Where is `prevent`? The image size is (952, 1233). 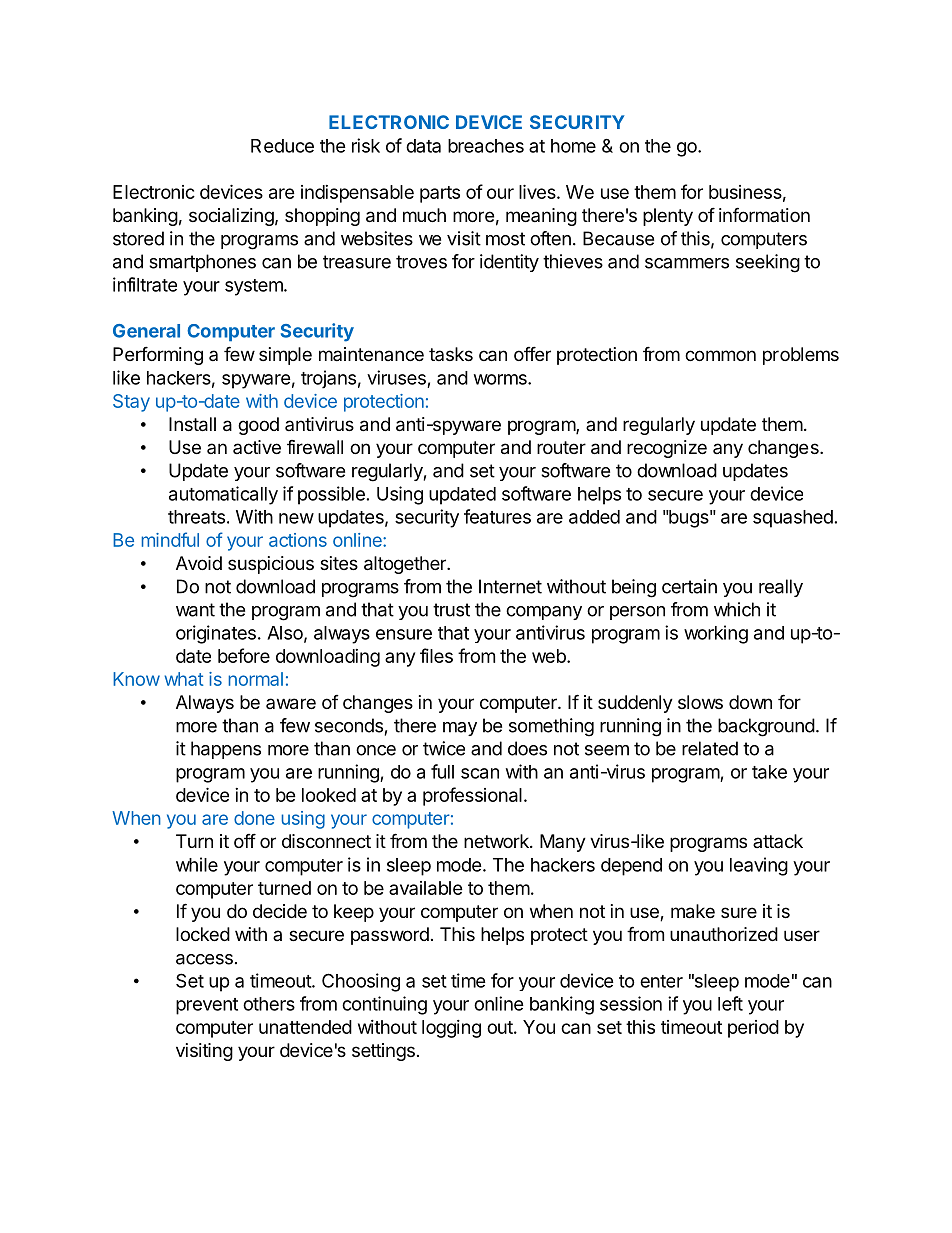
prevent is located at coordinates (207, 1006).
